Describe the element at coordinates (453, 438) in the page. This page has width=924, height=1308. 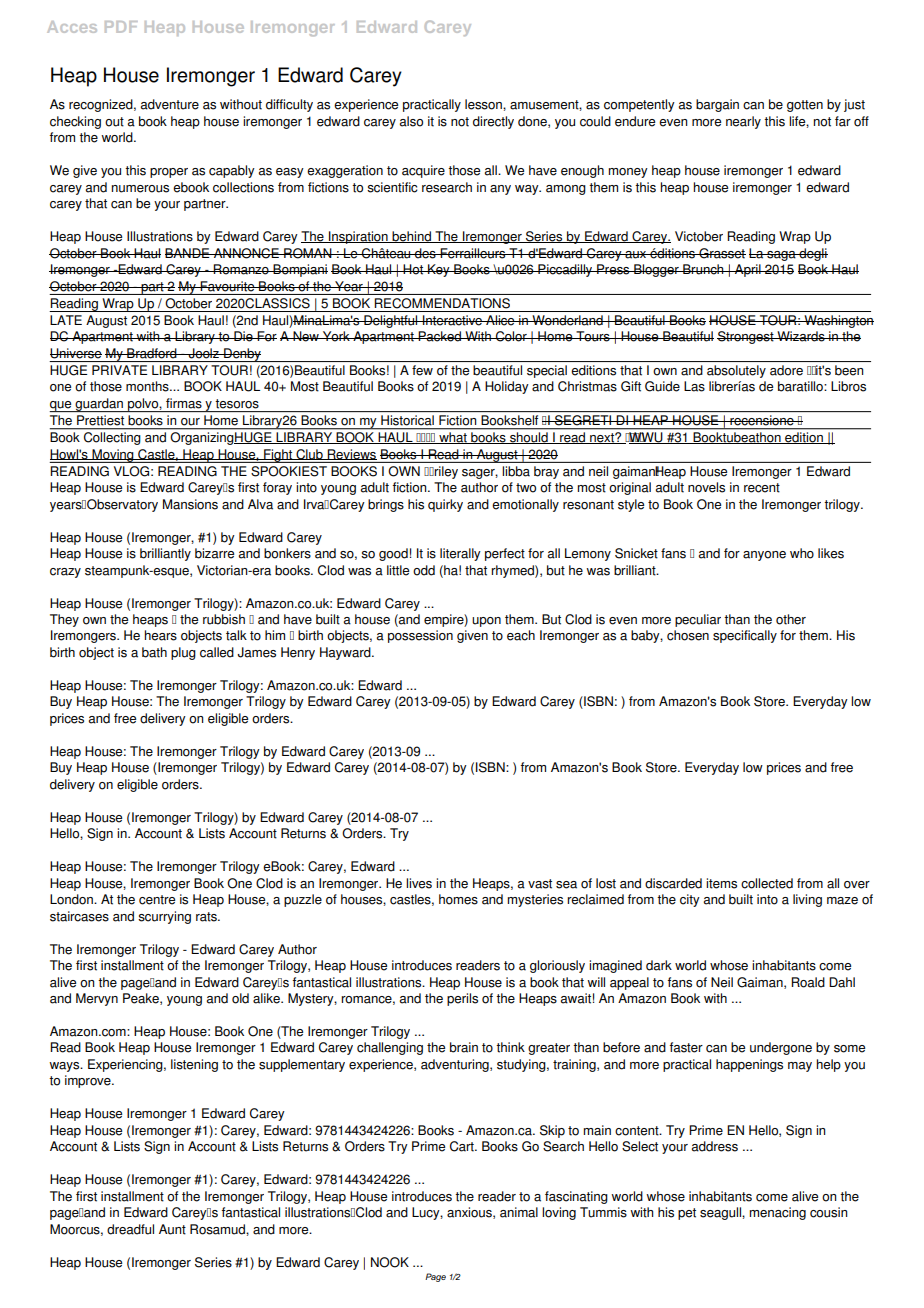
I see `what` at that location.
